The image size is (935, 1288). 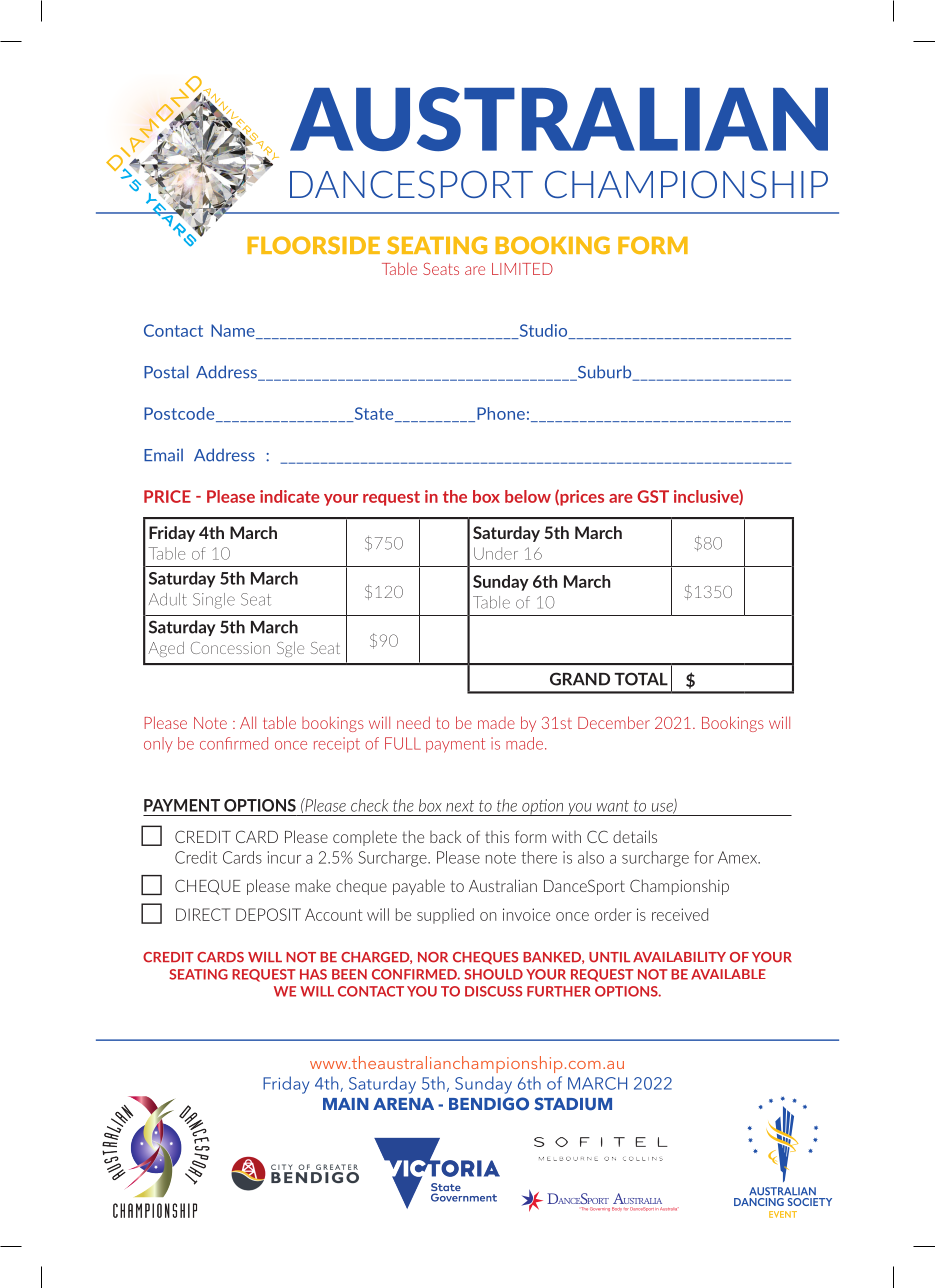 What do you see at coordinates (413, 722) in the screenshot?
I see `need` at bounding box center [413, 722].
